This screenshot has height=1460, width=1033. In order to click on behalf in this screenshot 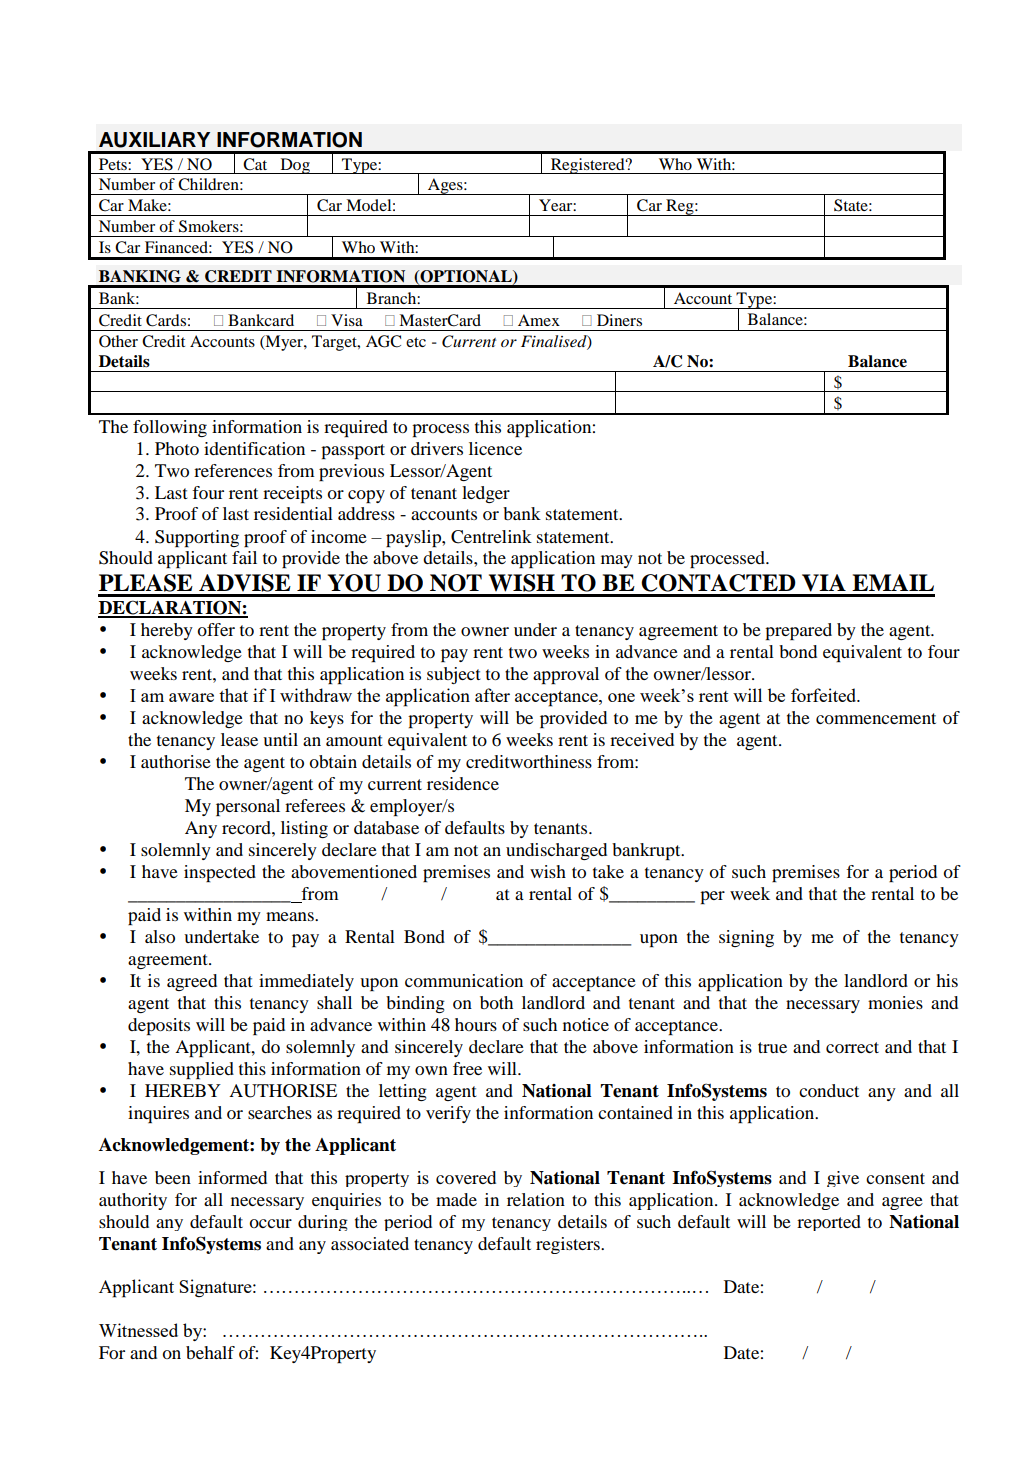, I will do `click(210, 1352)`.
